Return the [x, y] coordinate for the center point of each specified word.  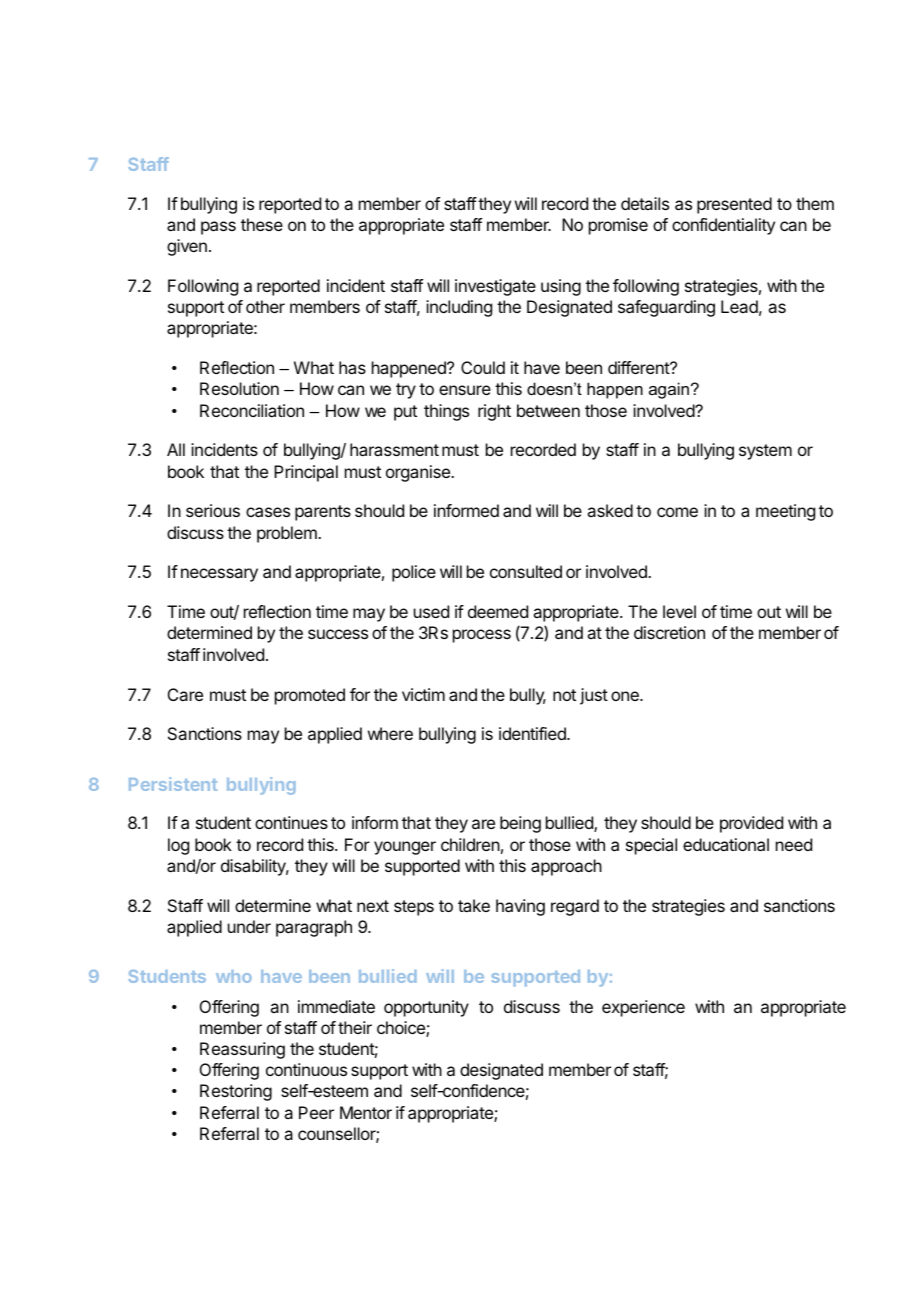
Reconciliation [252, 410]
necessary [219, 575]
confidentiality [723, 226]
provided [751, 824]
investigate [495, 287]
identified [533, 733]
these [262, 224]
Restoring [236, 1092]
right [494, 412]
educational [726, 844]
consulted [526, 571]
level [679, 611]
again [669, 390]
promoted [310, 696]
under [249, 926]
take [474, 905]
